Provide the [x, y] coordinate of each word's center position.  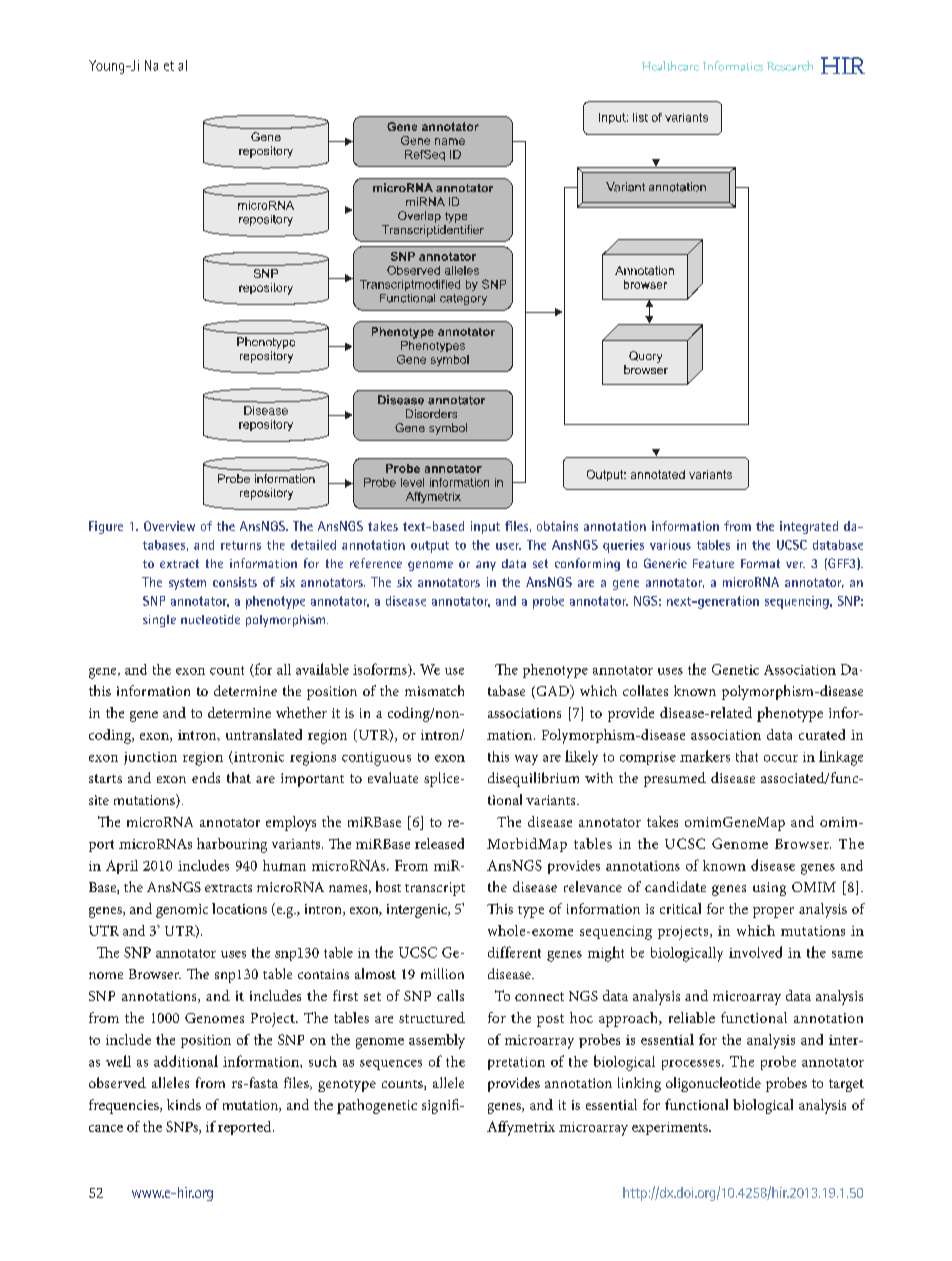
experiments [671, 1128]
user [508, 546]
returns [241, 545]
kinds [184, 1104]
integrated [809, 527]
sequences [391, 1065]
